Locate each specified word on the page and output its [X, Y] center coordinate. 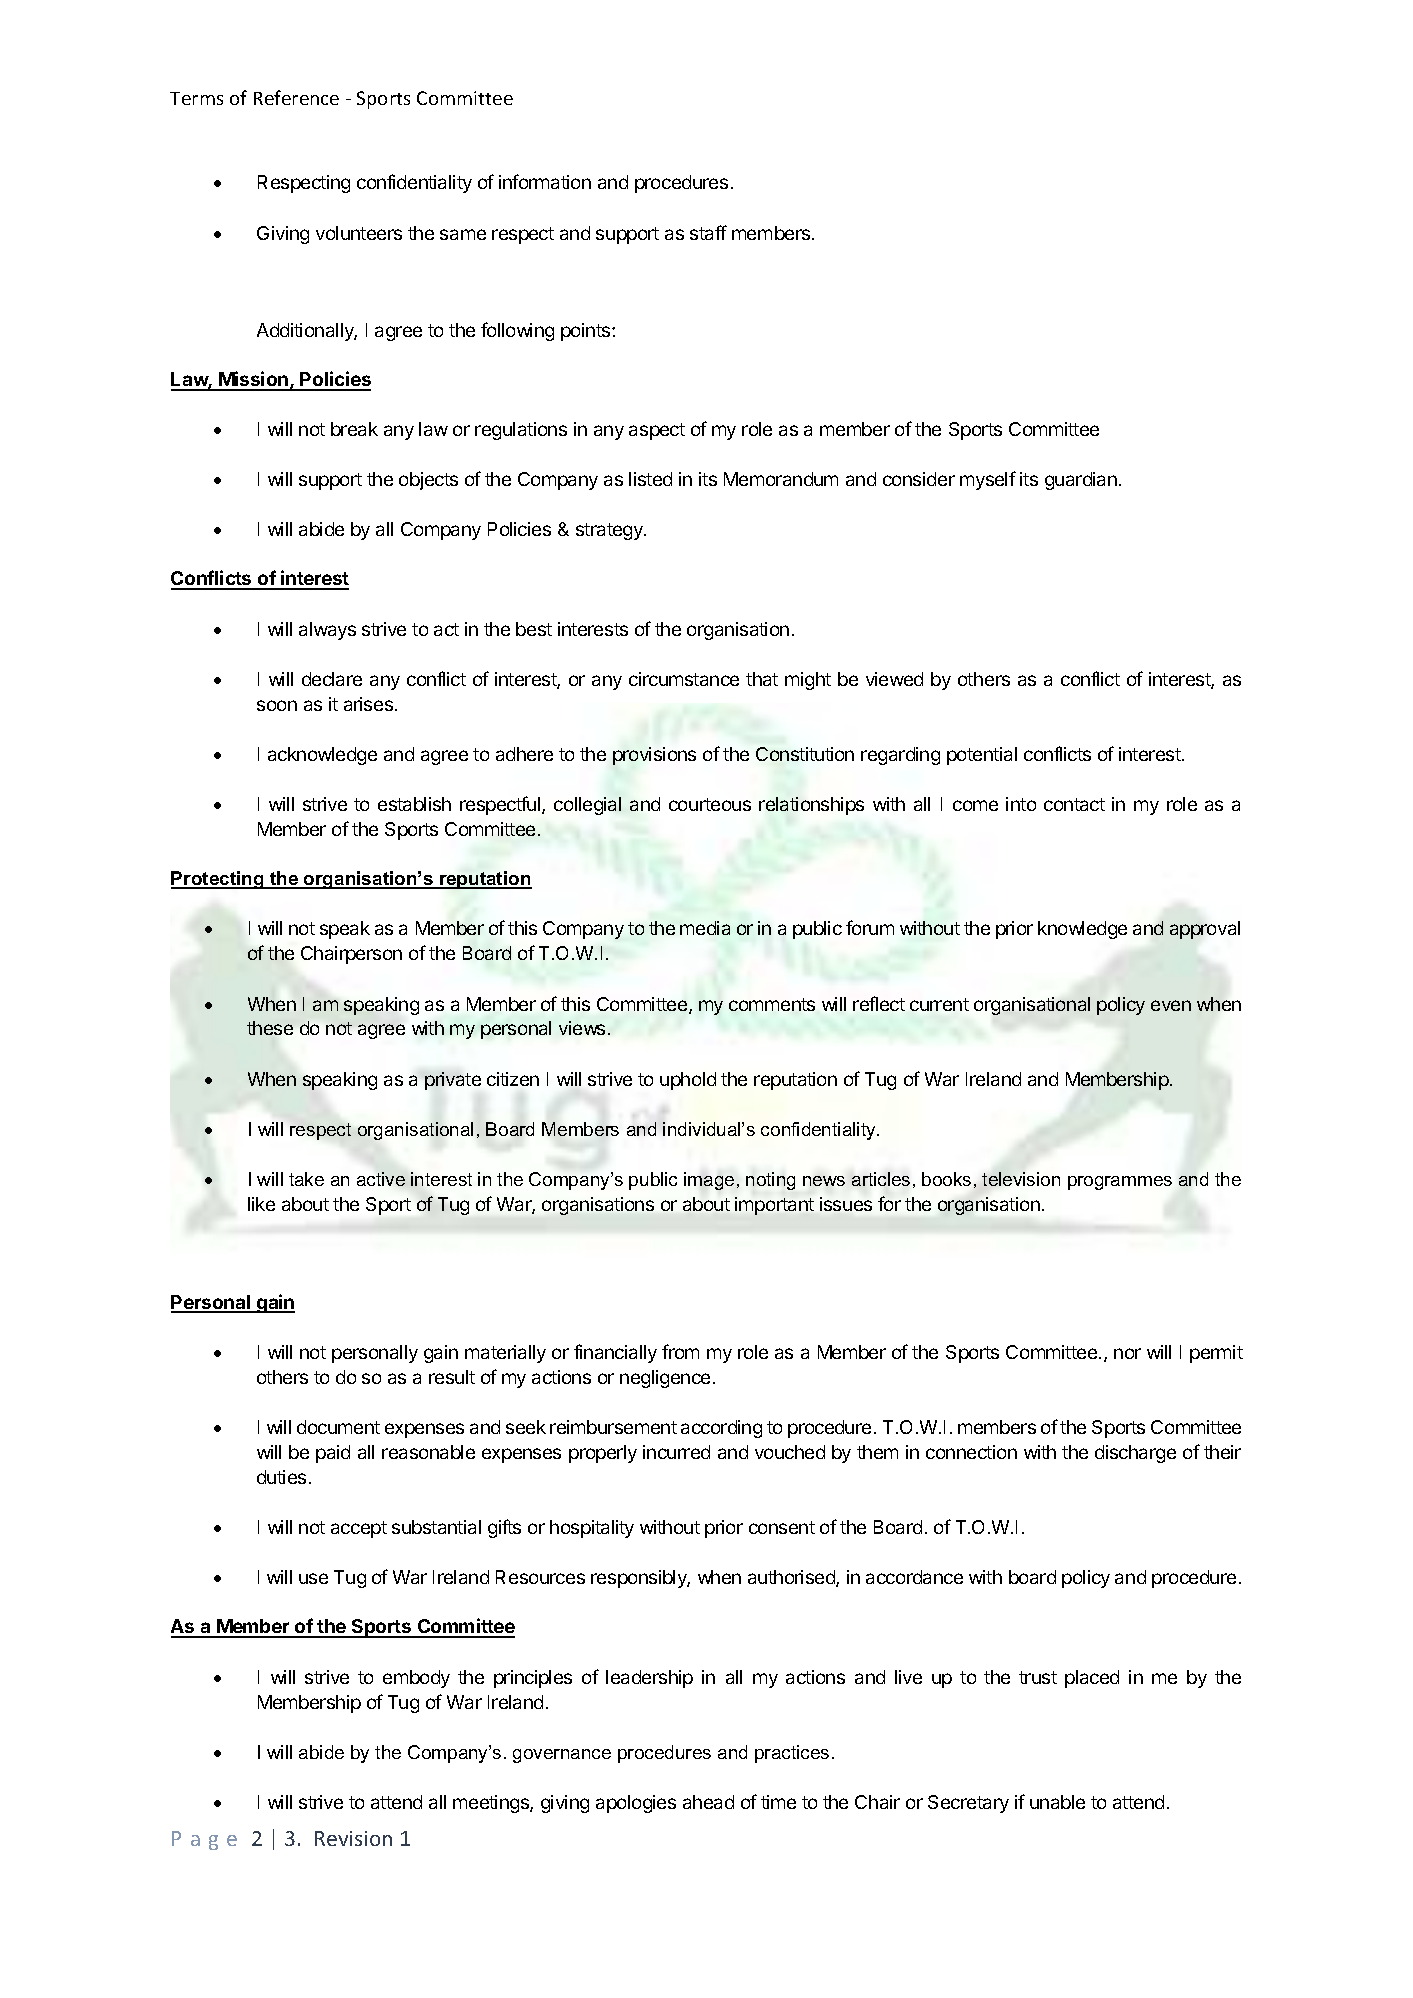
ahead [708, 1802]
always [327, 631]
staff [708, 232]
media [705, 928]
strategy [610, 531]
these [270, 1028]
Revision [353, 1838]
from [680, 1351]
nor [1127, 1353]
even [1171, 1005]
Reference [296, 97]
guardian [1081, 481]
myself [988, 480]
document [338, 1427]
